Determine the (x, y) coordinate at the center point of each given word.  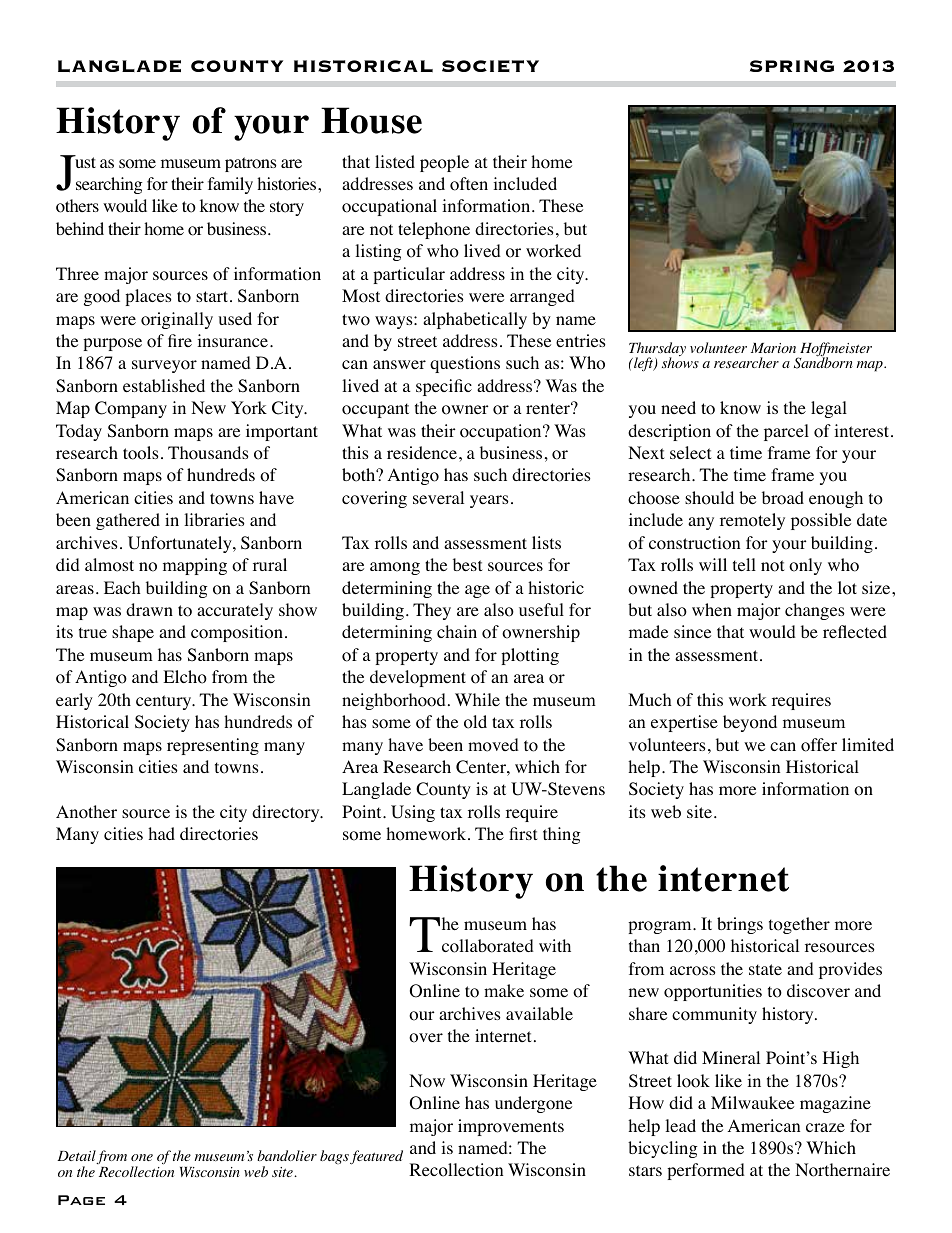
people (444, 163)
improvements (511, 1127)
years (489, 501)
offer (819, 745)
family (230, 185)
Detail (77, 1157)
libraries (214, 519)
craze (825, 1127)
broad (783, 498)
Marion (773, 348)
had (161, 833)
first (523, 833)
